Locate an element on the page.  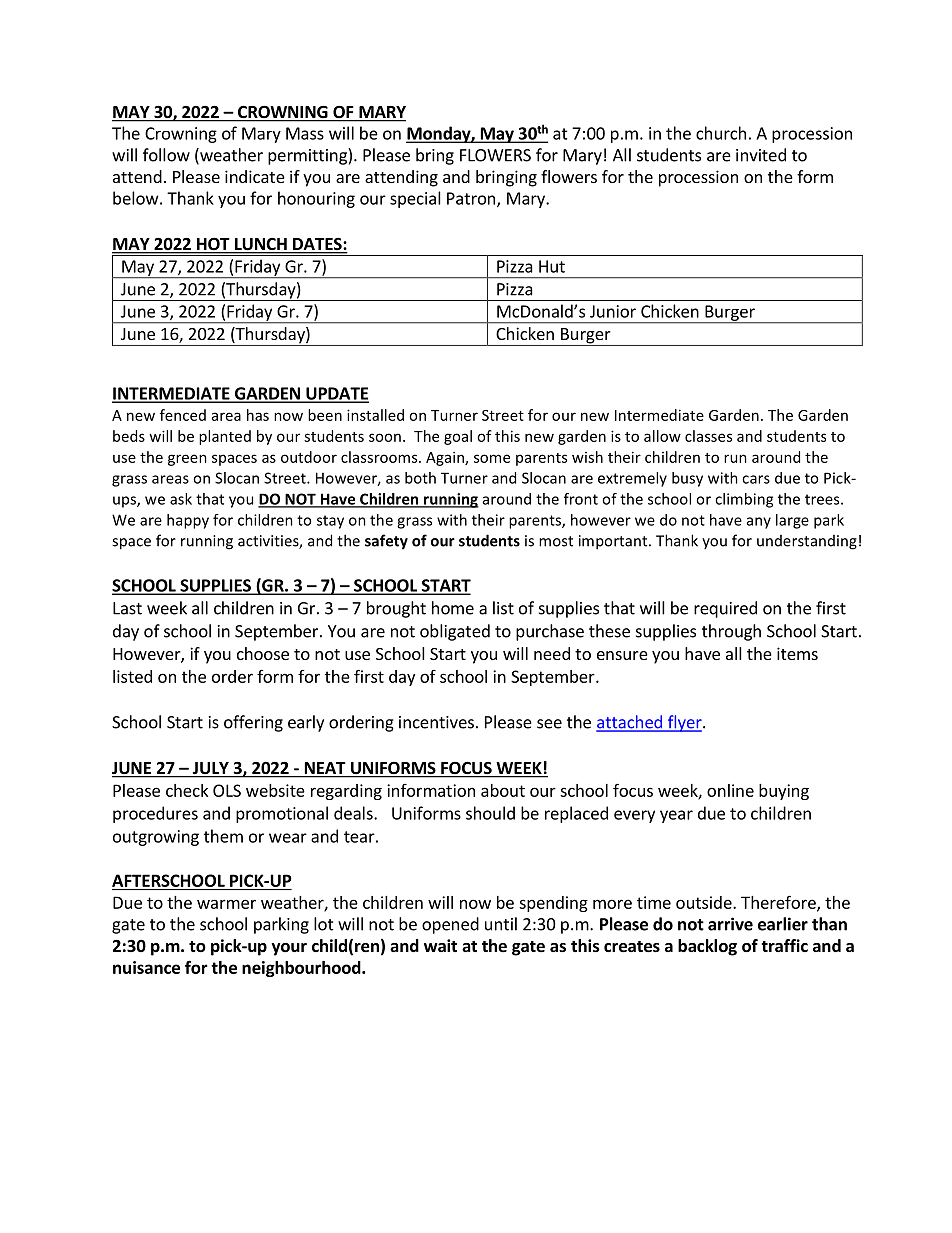
wait is located at coordinates (440, 945).
